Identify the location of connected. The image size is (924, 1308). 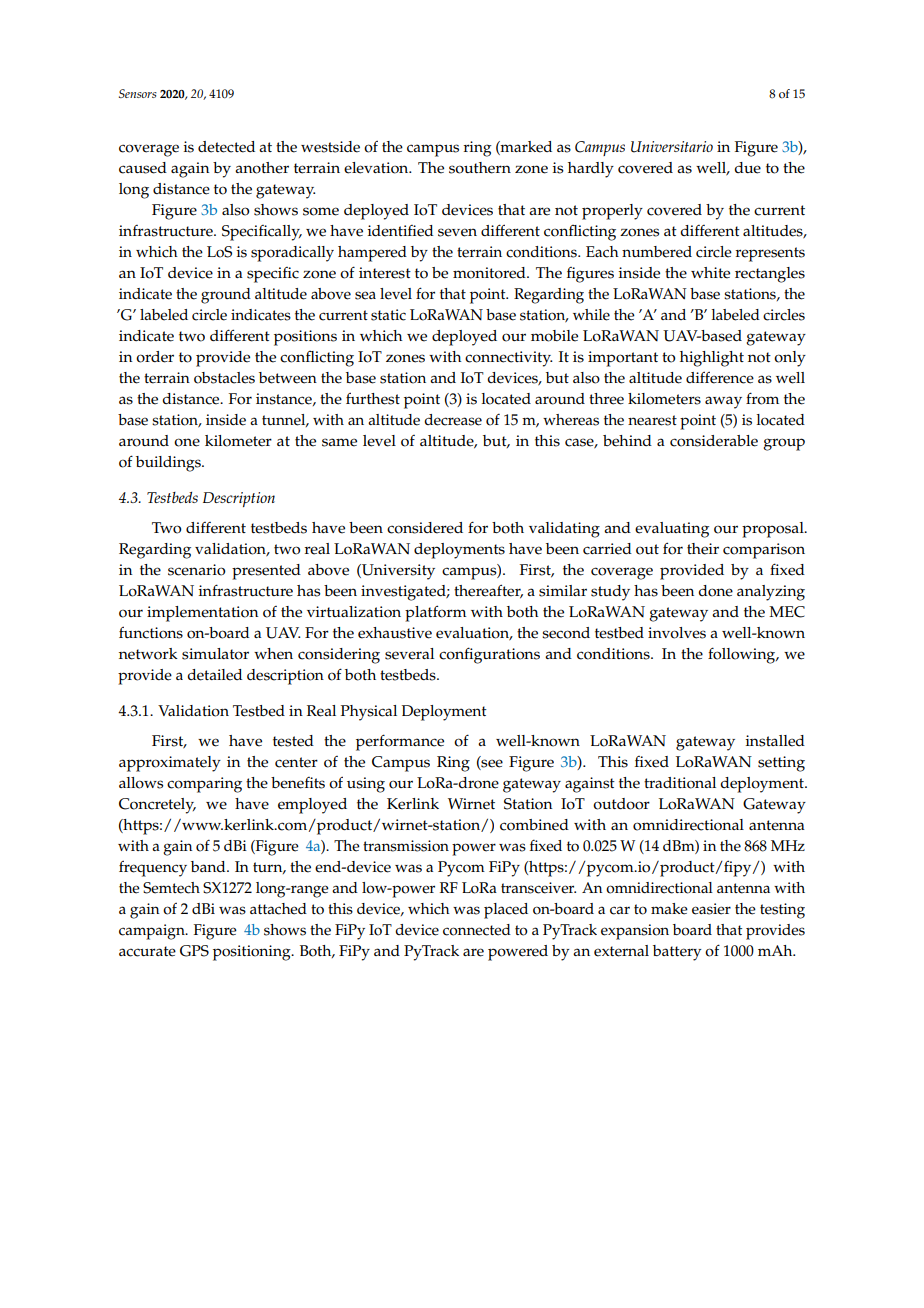
(477, 930).
